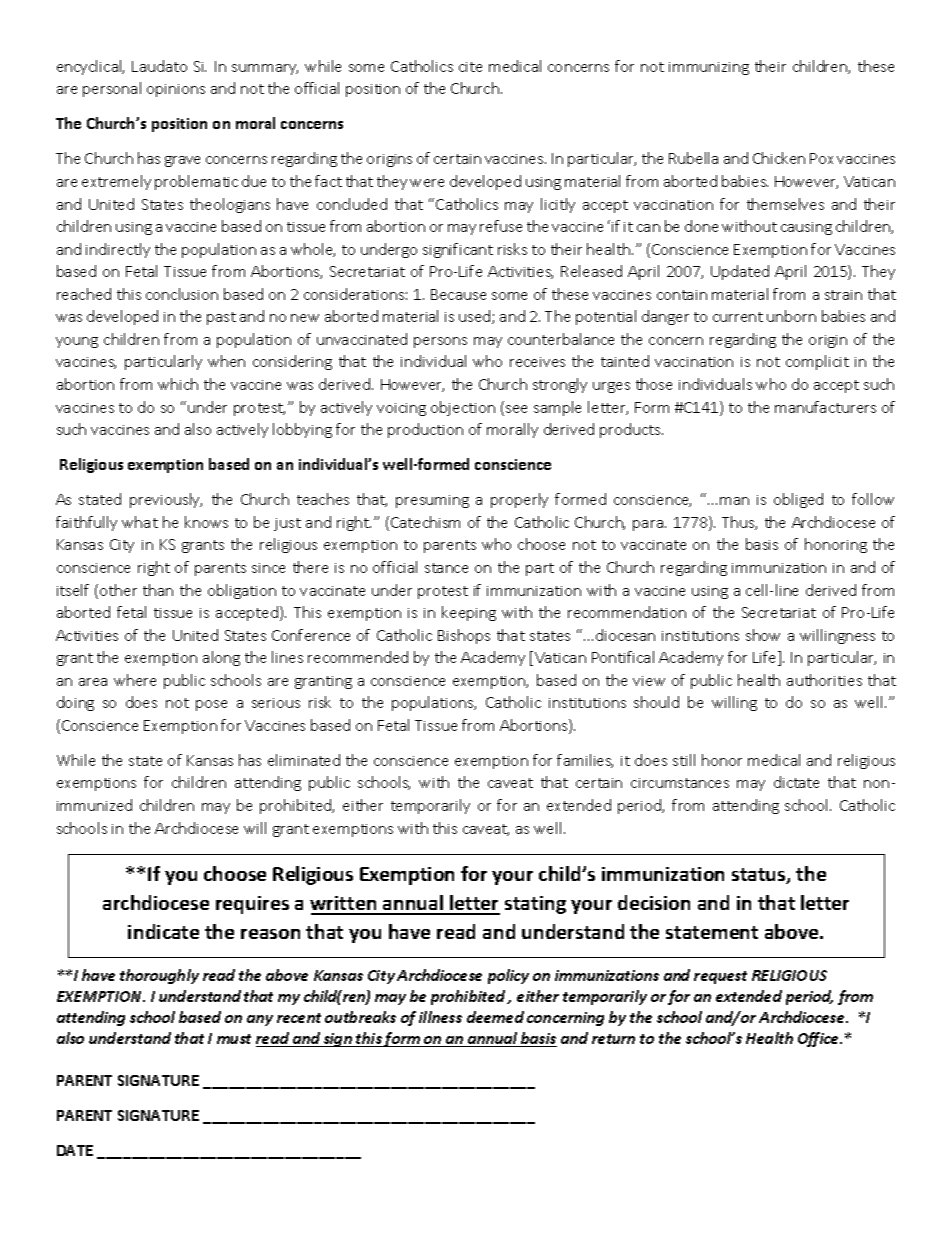 The image size is (952, 1233). Describe the element at coordinates (140, 522) in the screenshot. I see `what` at that location.
